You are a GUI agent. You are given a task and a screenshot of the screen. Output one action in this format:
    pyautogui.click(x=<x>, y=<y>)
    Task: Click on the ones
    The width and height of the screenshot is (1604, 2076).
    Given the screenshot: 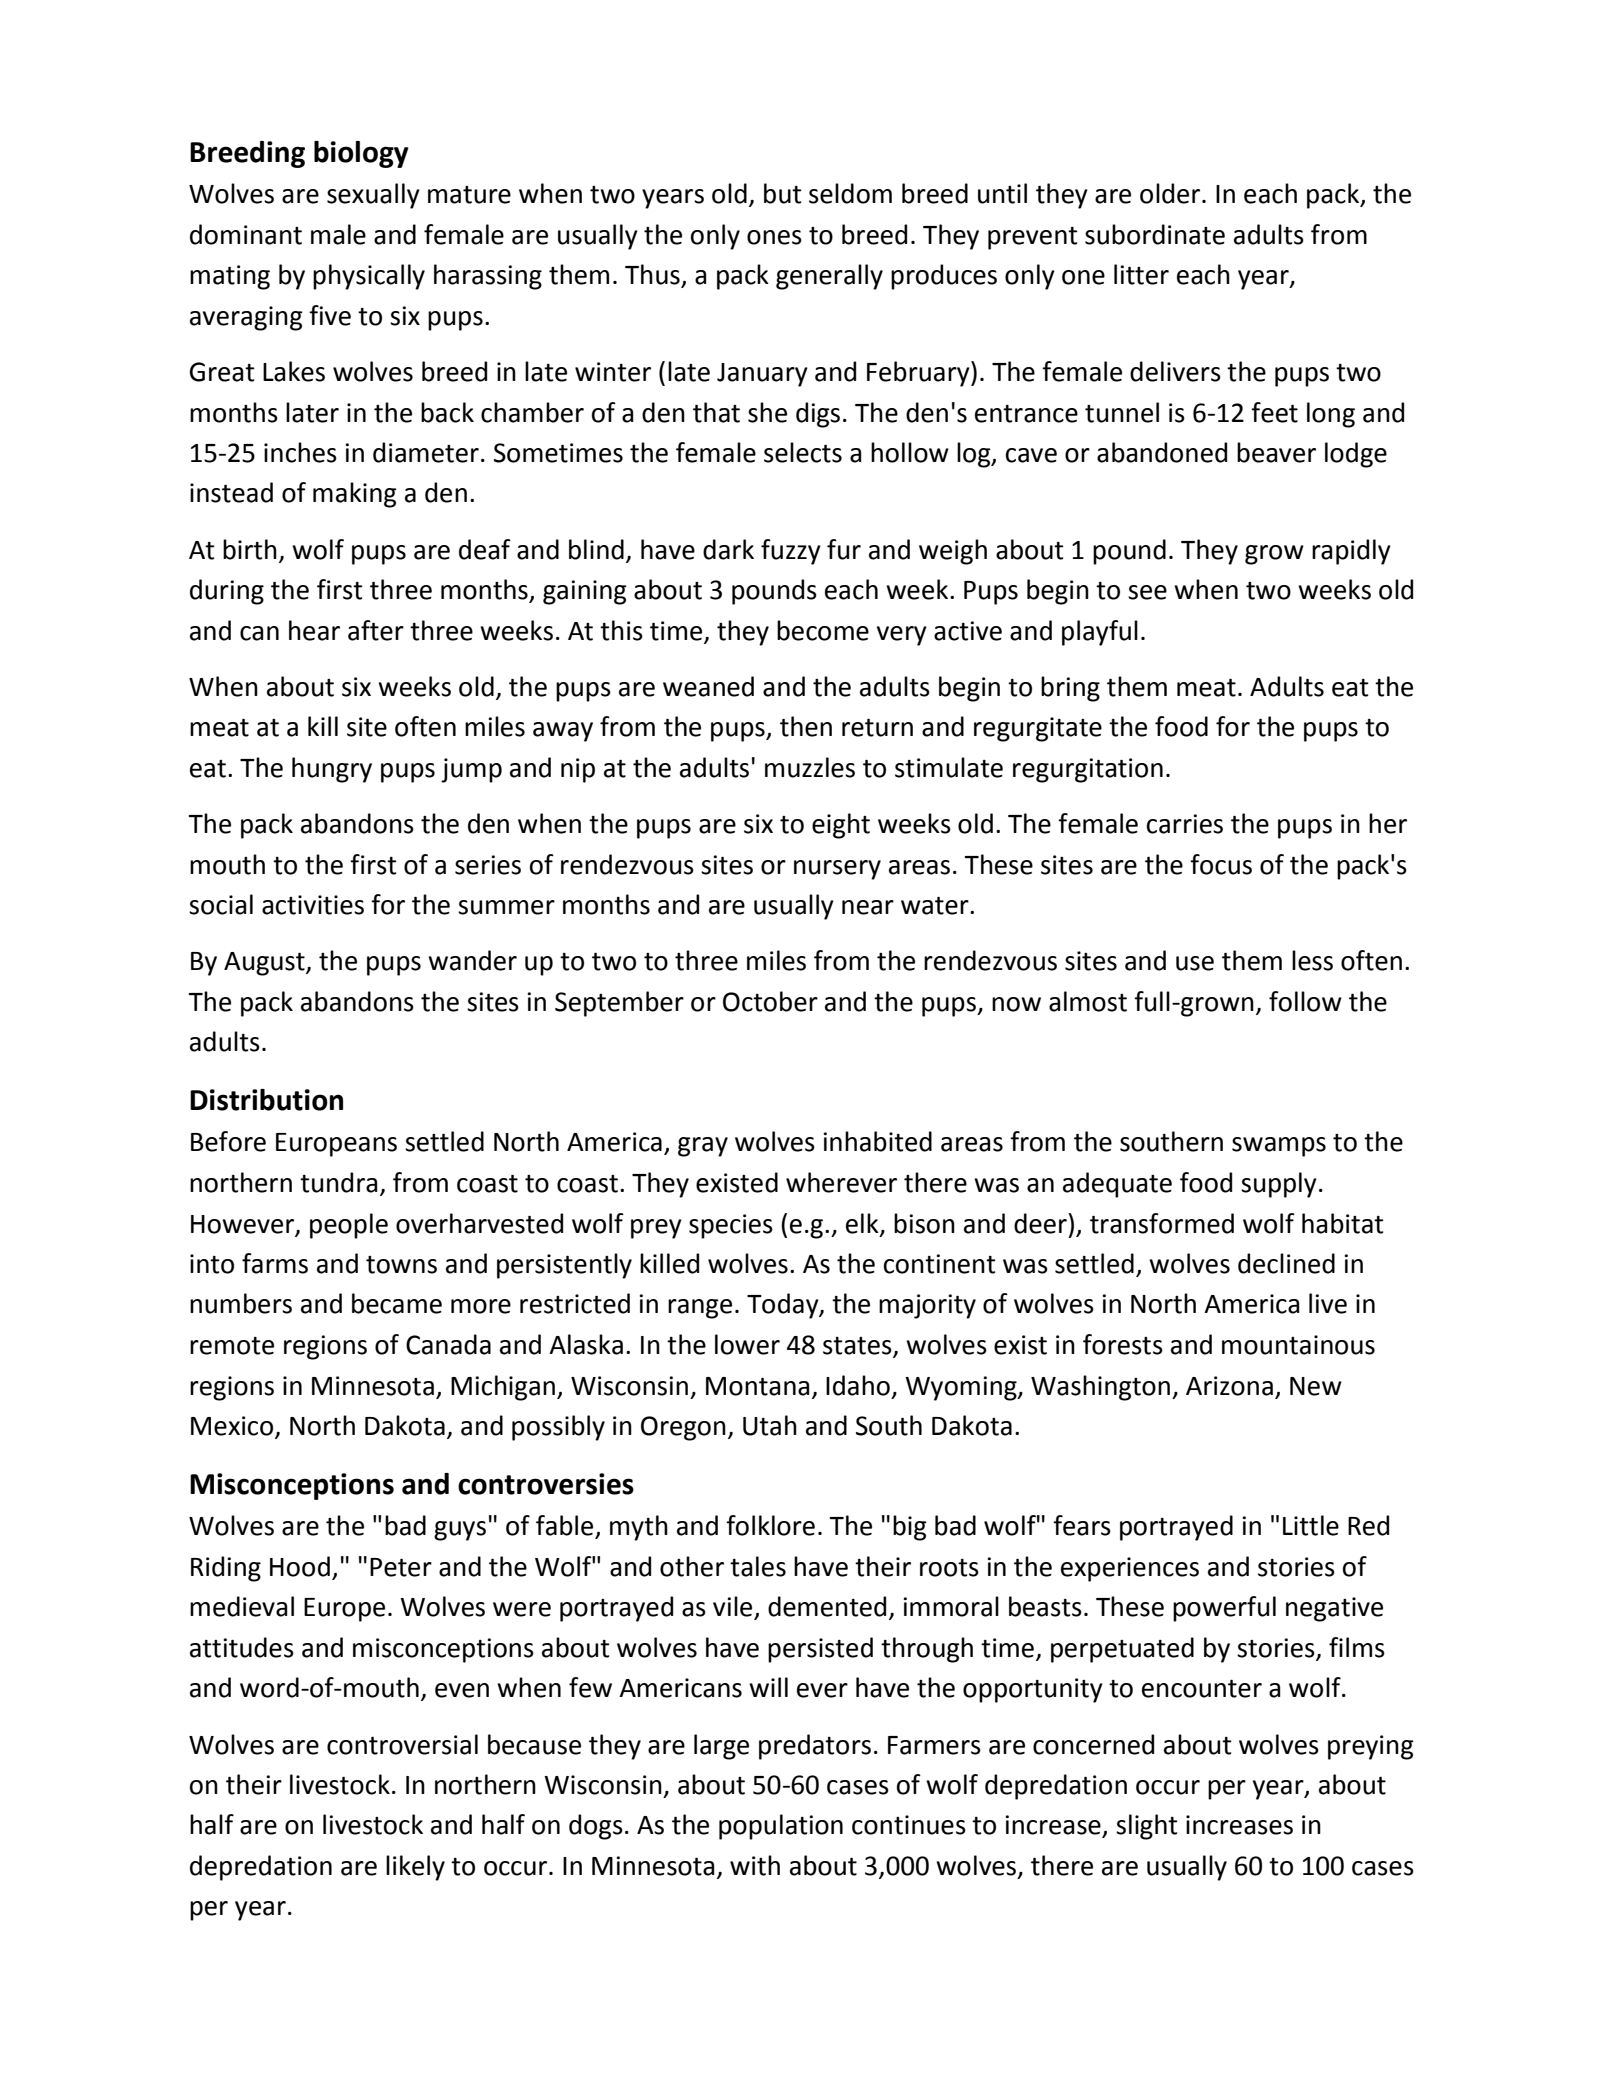 What is the action you would take?
    pyautogui.click(x=774, y=237)
